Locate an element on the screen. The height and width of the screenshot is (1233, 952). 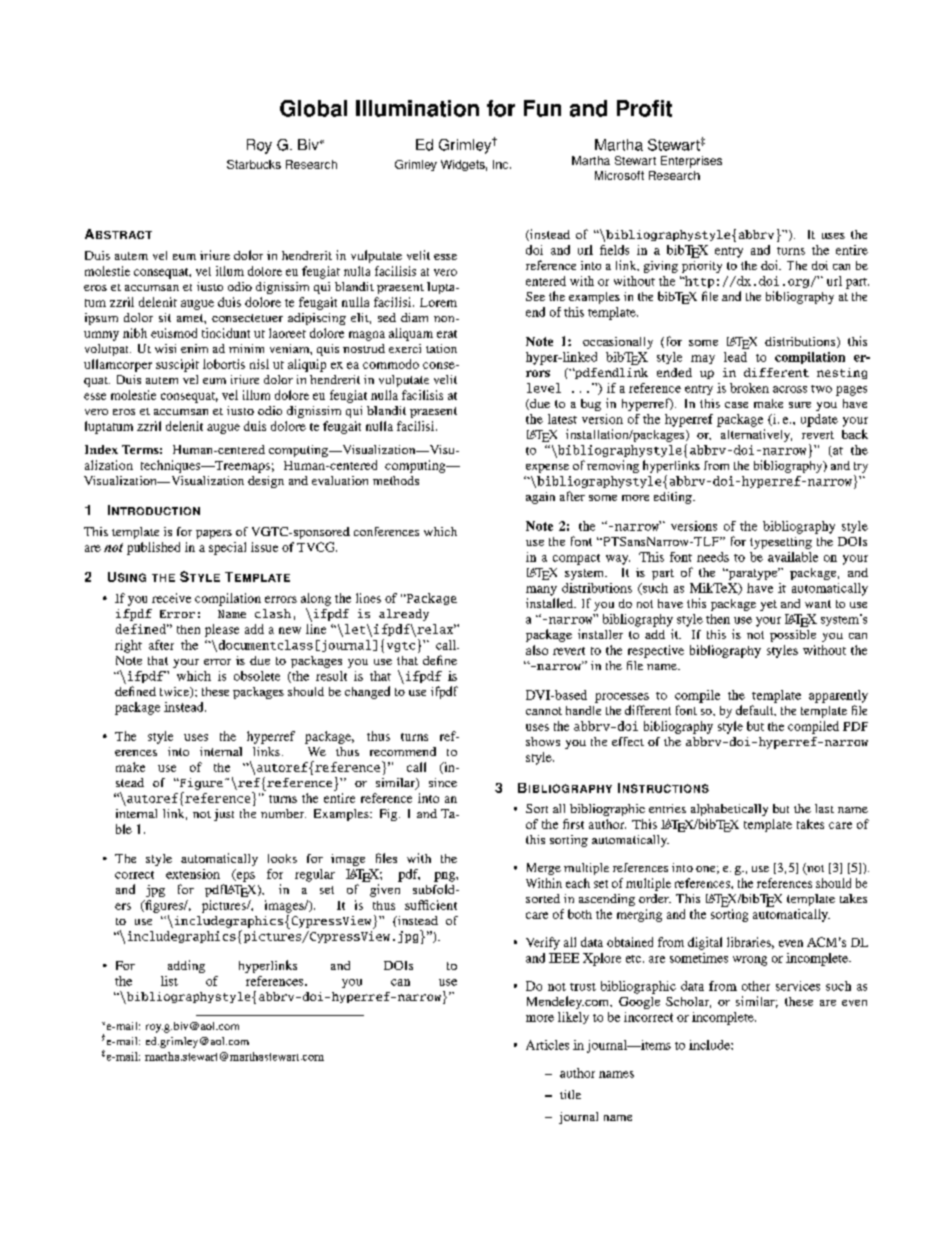
list is located at coordinates (169, 981).
